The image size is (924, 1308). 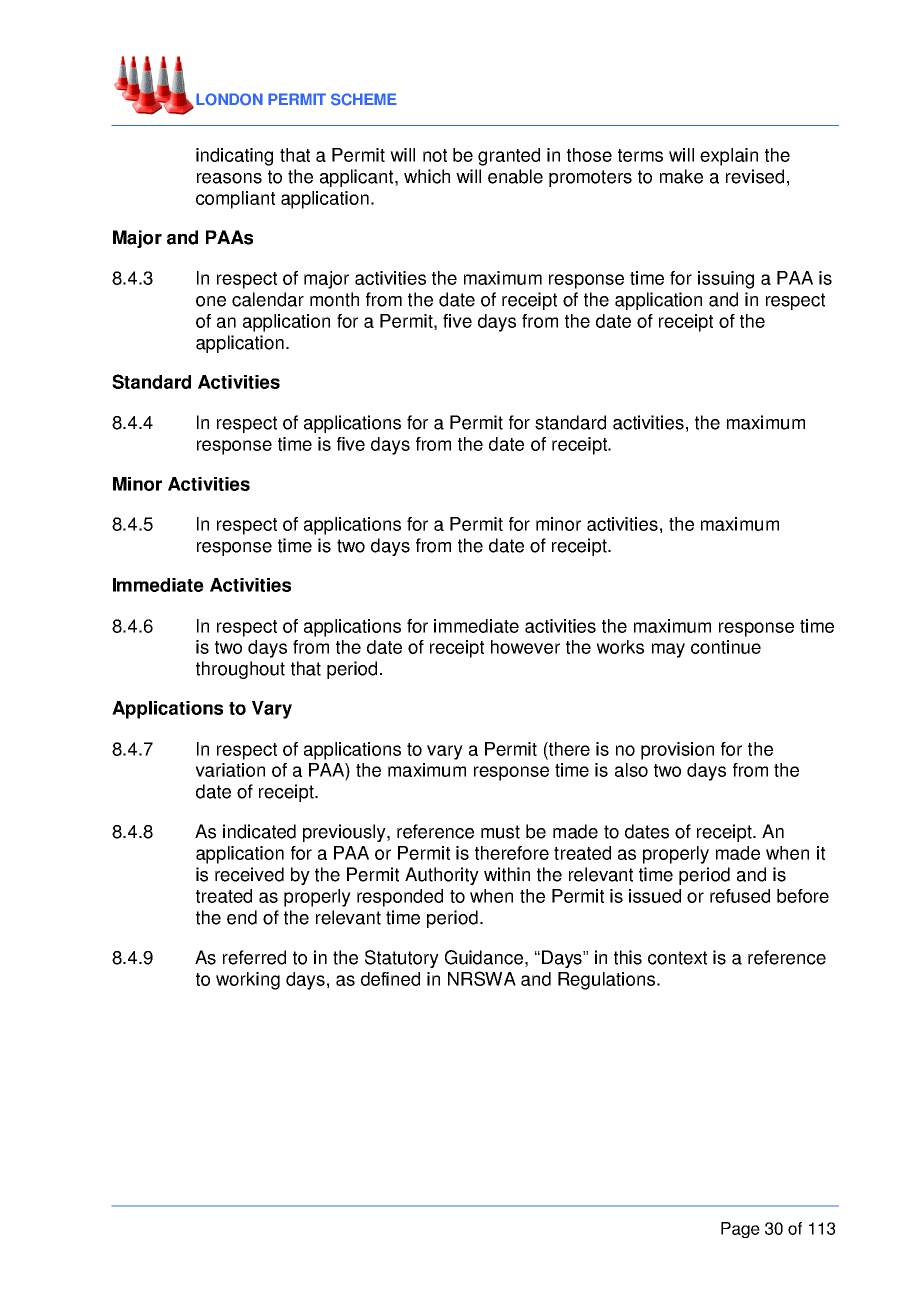 I want to click on granted, so click(x=509, y=157).
